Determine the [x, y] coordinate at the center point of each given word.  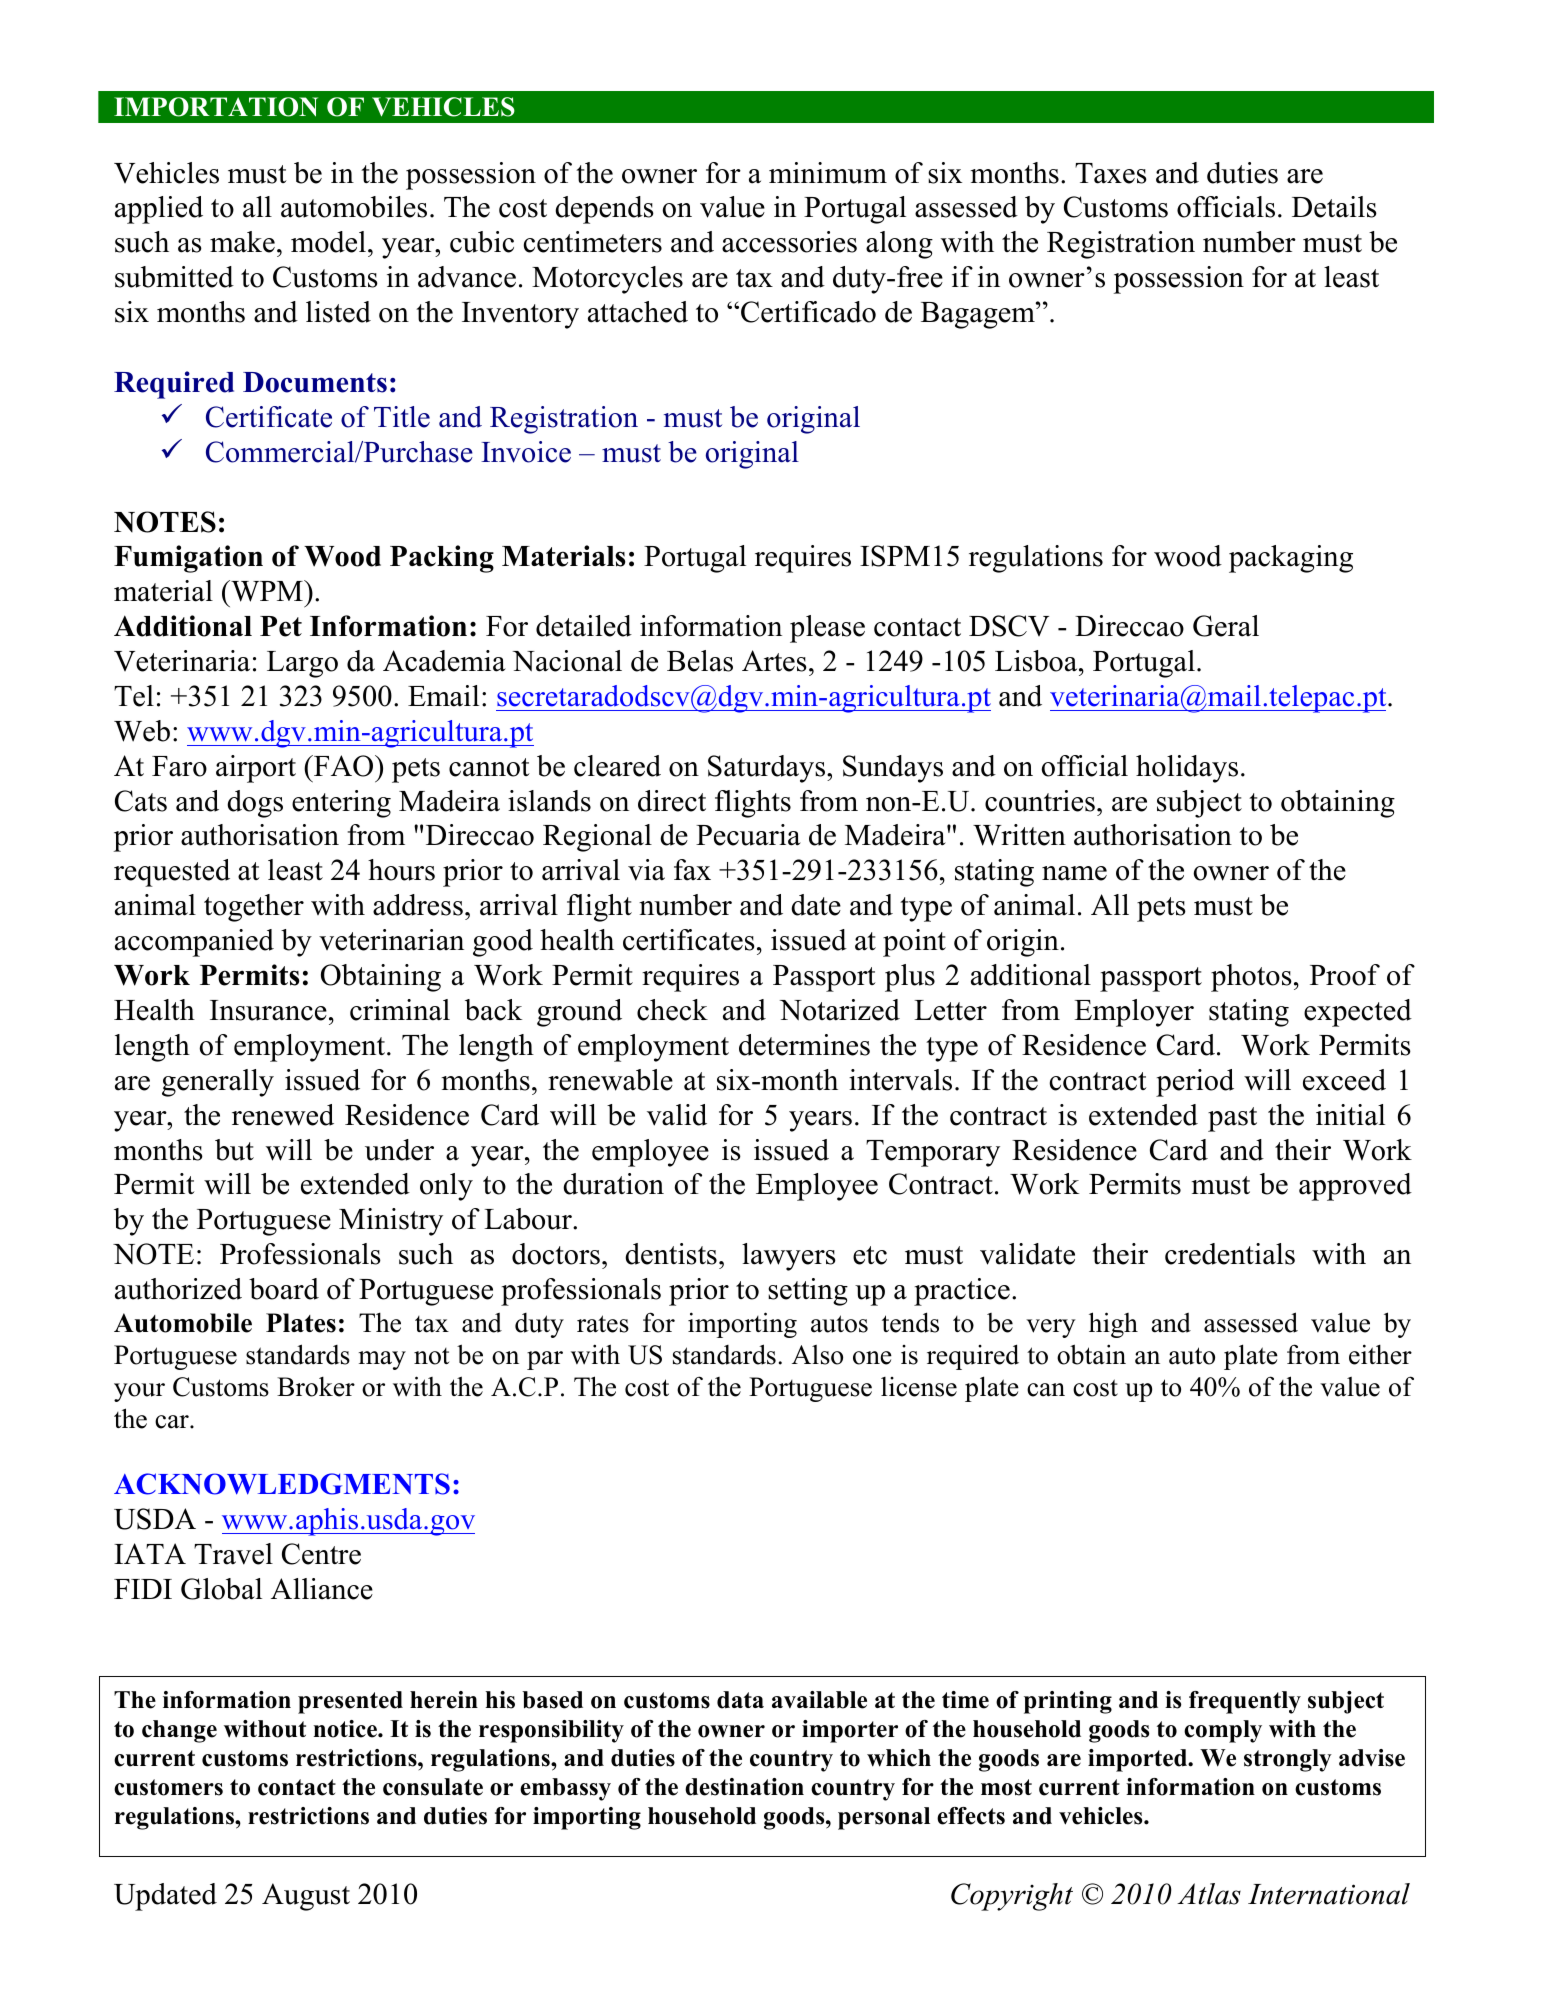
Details [1334, 207]
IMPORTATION [216, 107]
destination [744, 1787]
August [306, 1897]
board [284, 1289]
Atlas [1209, 1894]
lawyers [789, 1257]
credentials [1230, 1254]
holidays [1187, 769]
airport [256, 769]
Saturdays [768, 769]
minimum [828, 173]
